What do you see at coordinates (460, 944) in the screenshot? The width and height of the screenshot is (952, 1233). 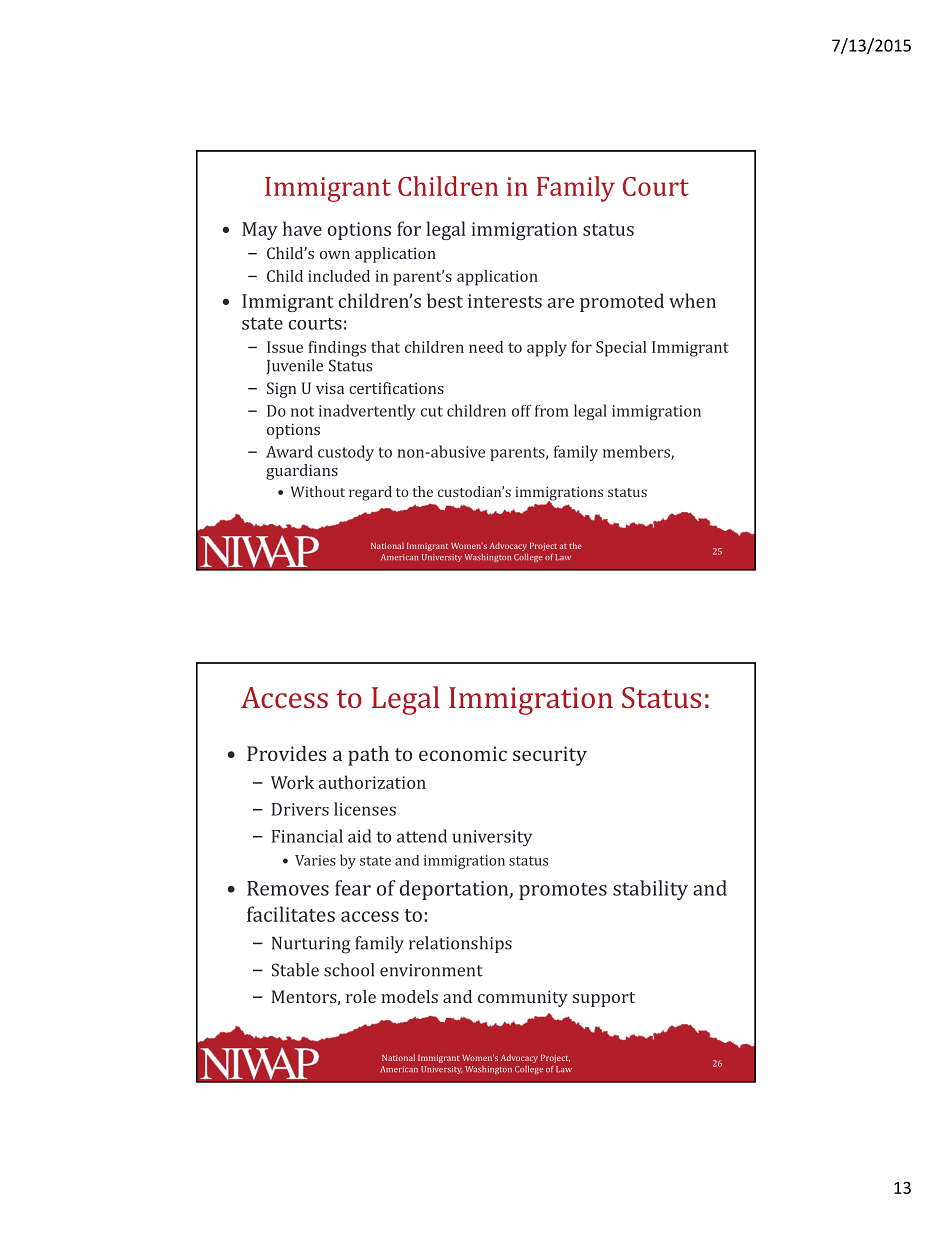 I see `relationships` at bounding box center [460, 944].
